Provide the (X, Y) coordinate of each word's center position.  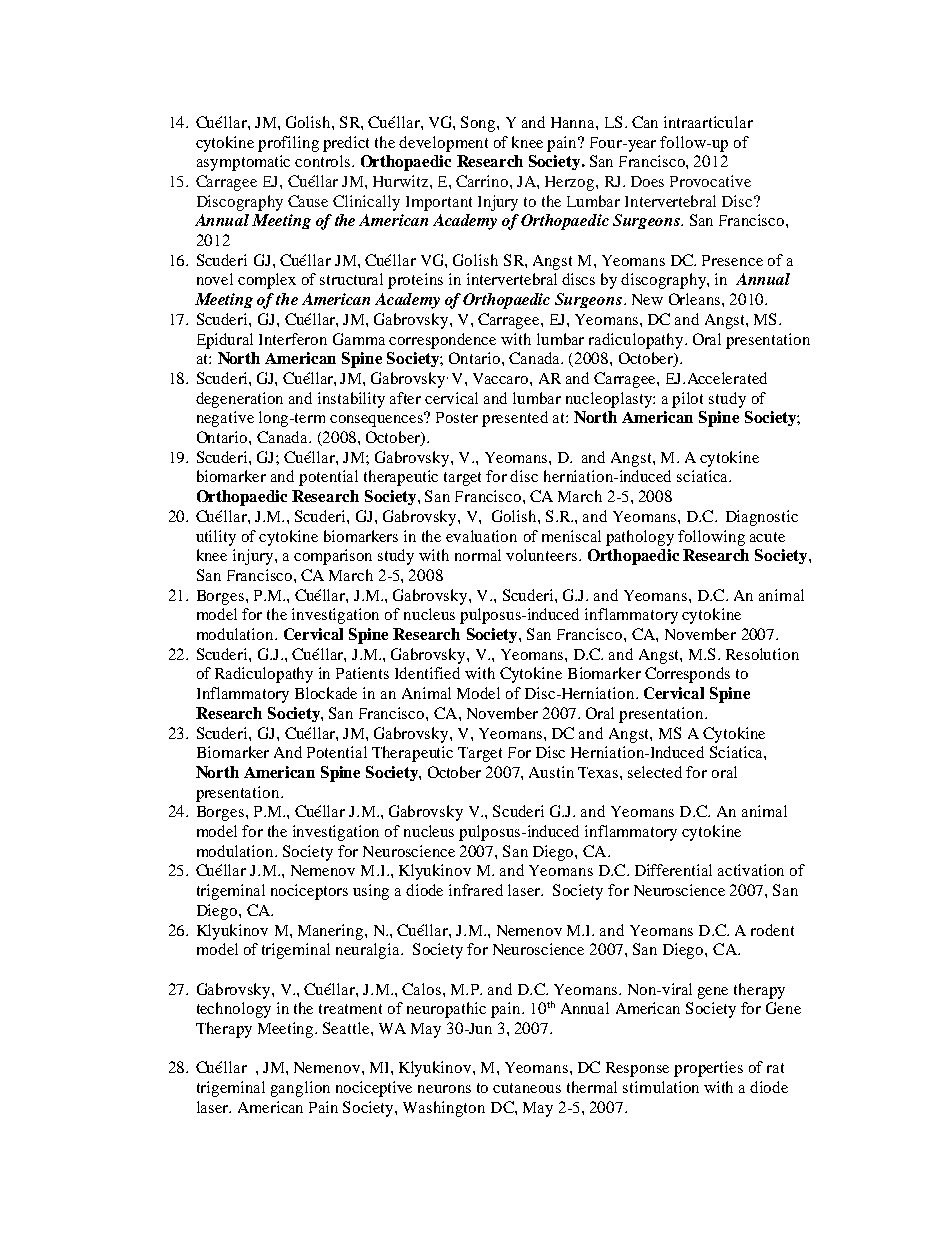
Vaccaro (502, 378)
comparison (333, 557)
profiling (288, 144)
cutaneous (527, 1088)
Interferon (293, 339)
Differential (673, 870)
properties (708, 1069)
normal (478, 555)
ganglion (300, 1089)
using (371, 892)
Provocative (710, 181)
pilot (687, 400)
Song (479, 124)
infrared (476, 890)
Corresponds (687, 675)
